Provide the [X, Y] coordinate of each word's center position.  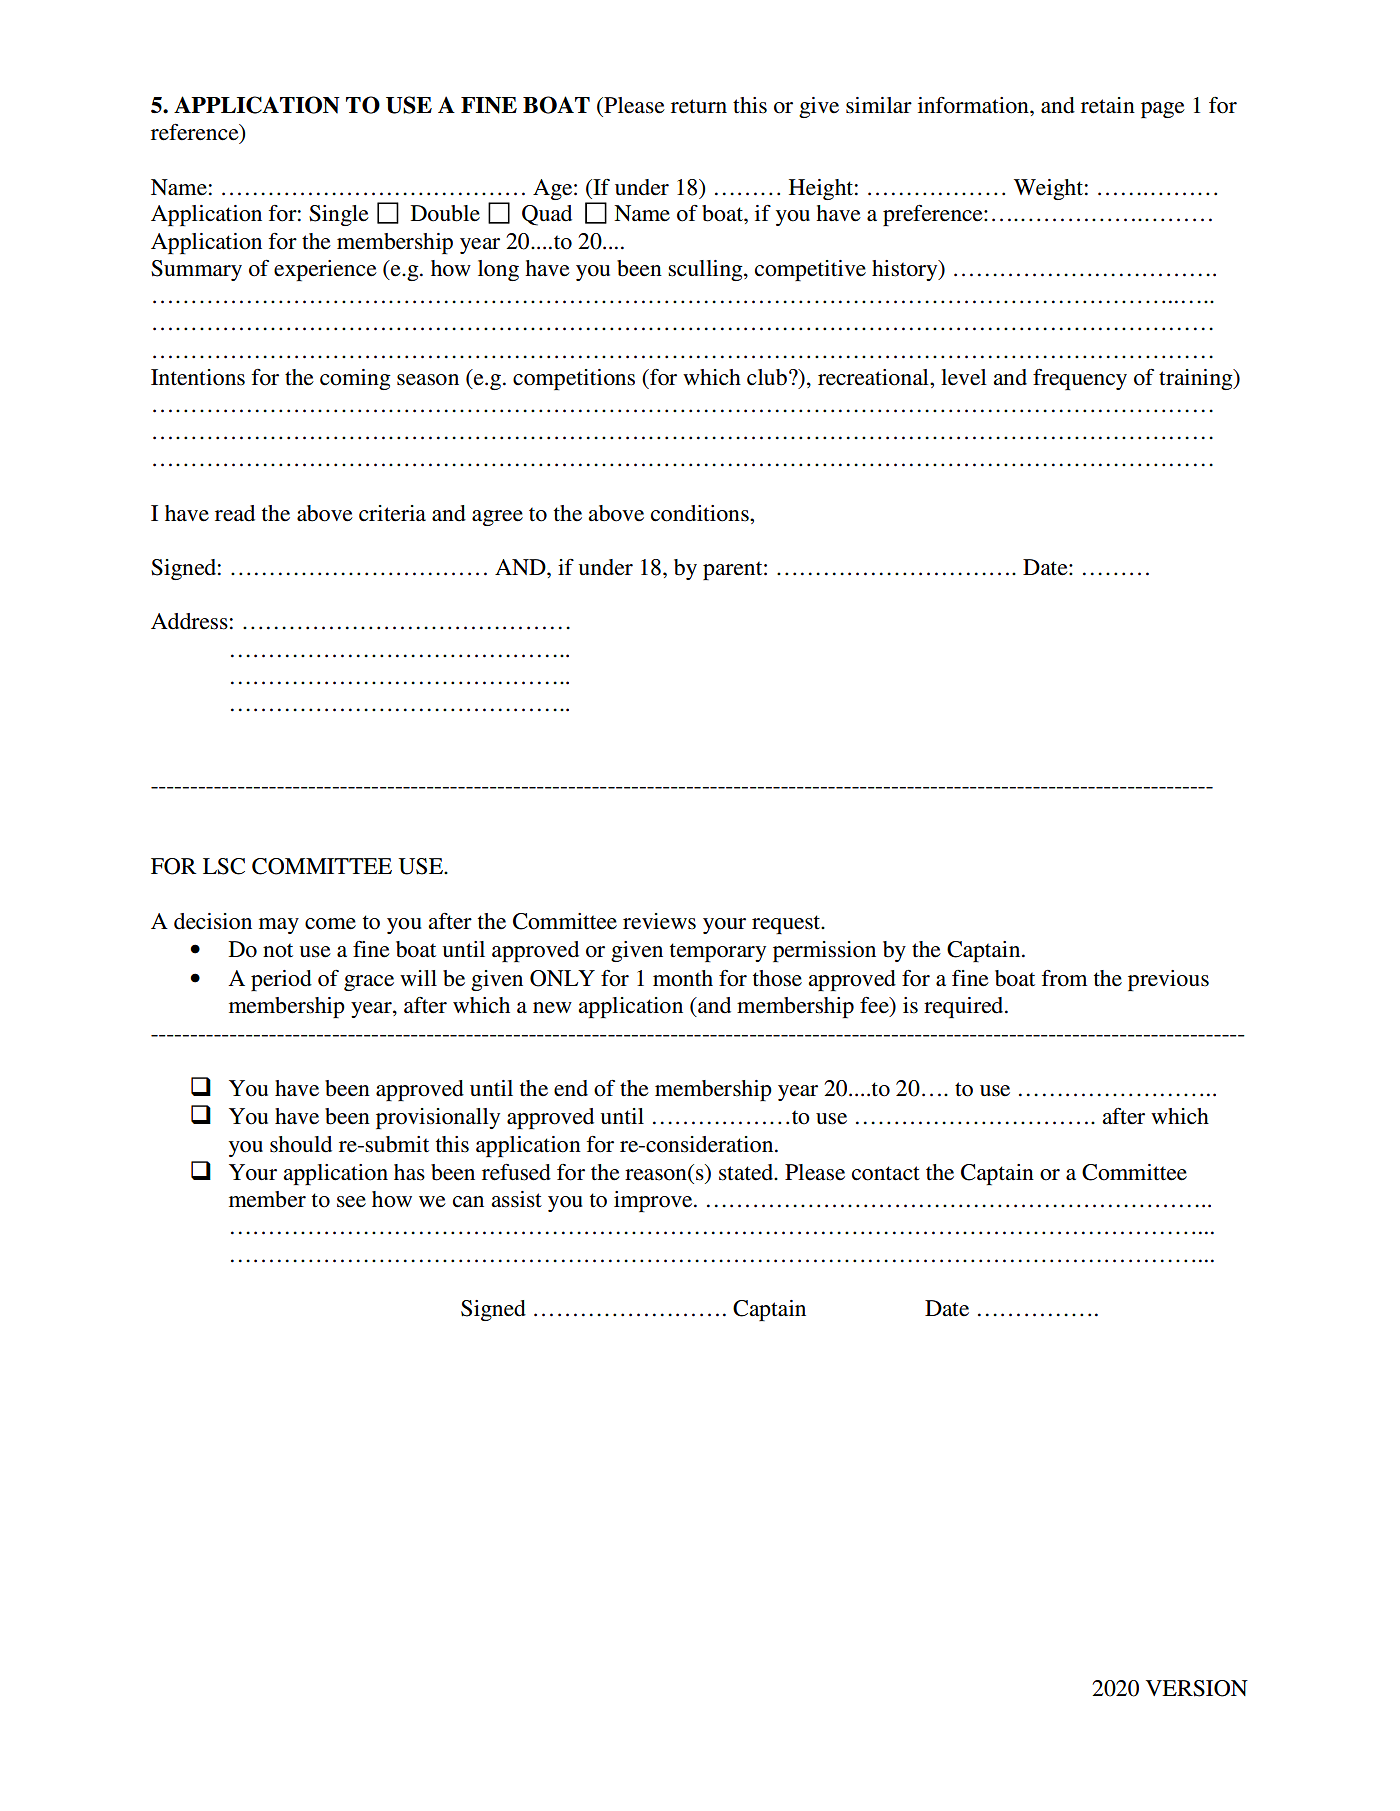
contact [886, 1173]
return [699, 106]
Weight [1048, 189]
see [351, 1202]
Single [339, 215]
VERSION [1197, 1688]
